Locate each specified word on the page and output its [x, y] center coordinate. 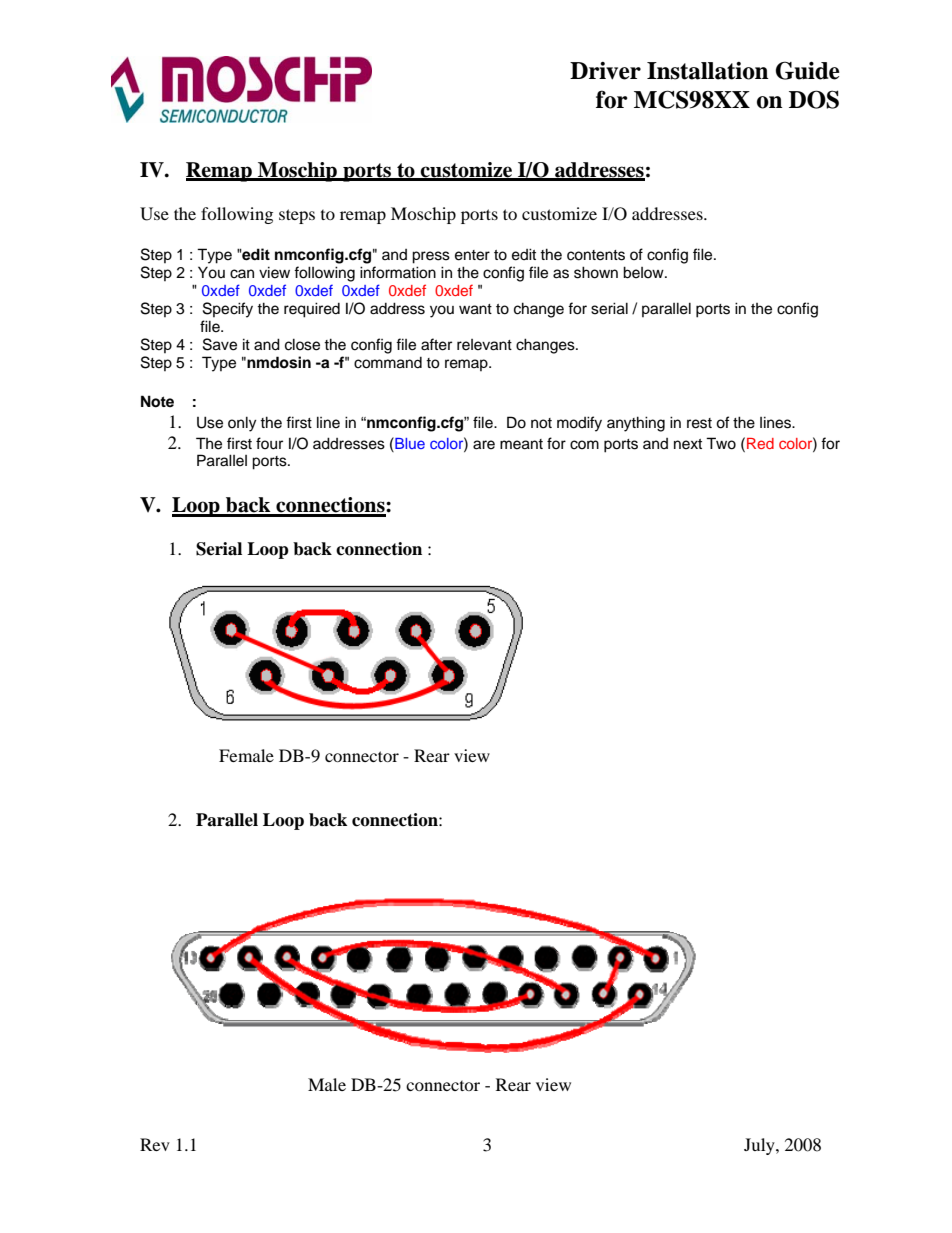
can [242, 274]
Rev [155, 1144]
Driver [605, 71]
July [760, 1146]
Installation [708, 71]
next [688, 444]
